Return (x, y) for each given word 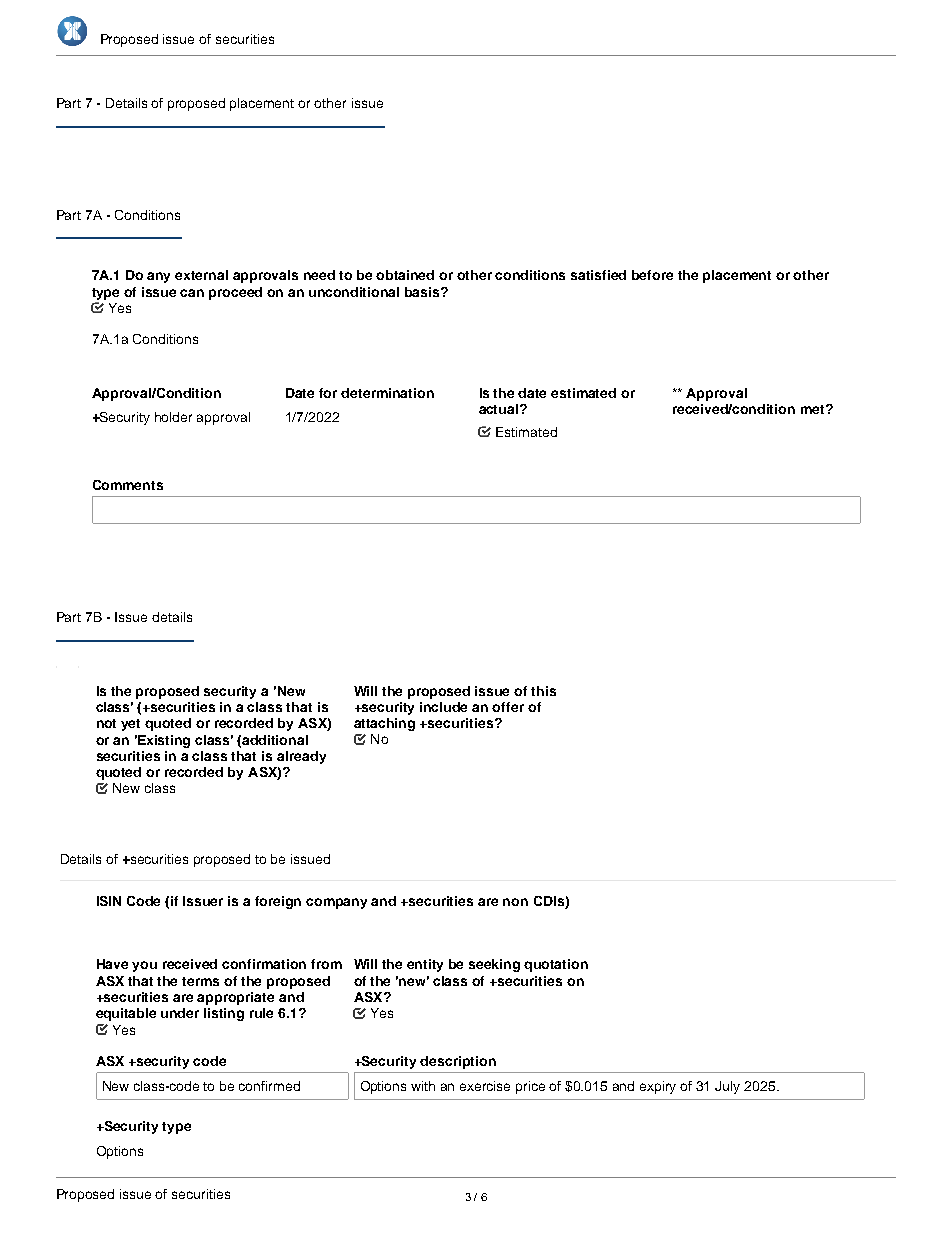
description (458, 1062)
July (727, 1087)
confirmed (269, 1086)
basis (423, 292)
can (192, 293)
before (652, 275)
